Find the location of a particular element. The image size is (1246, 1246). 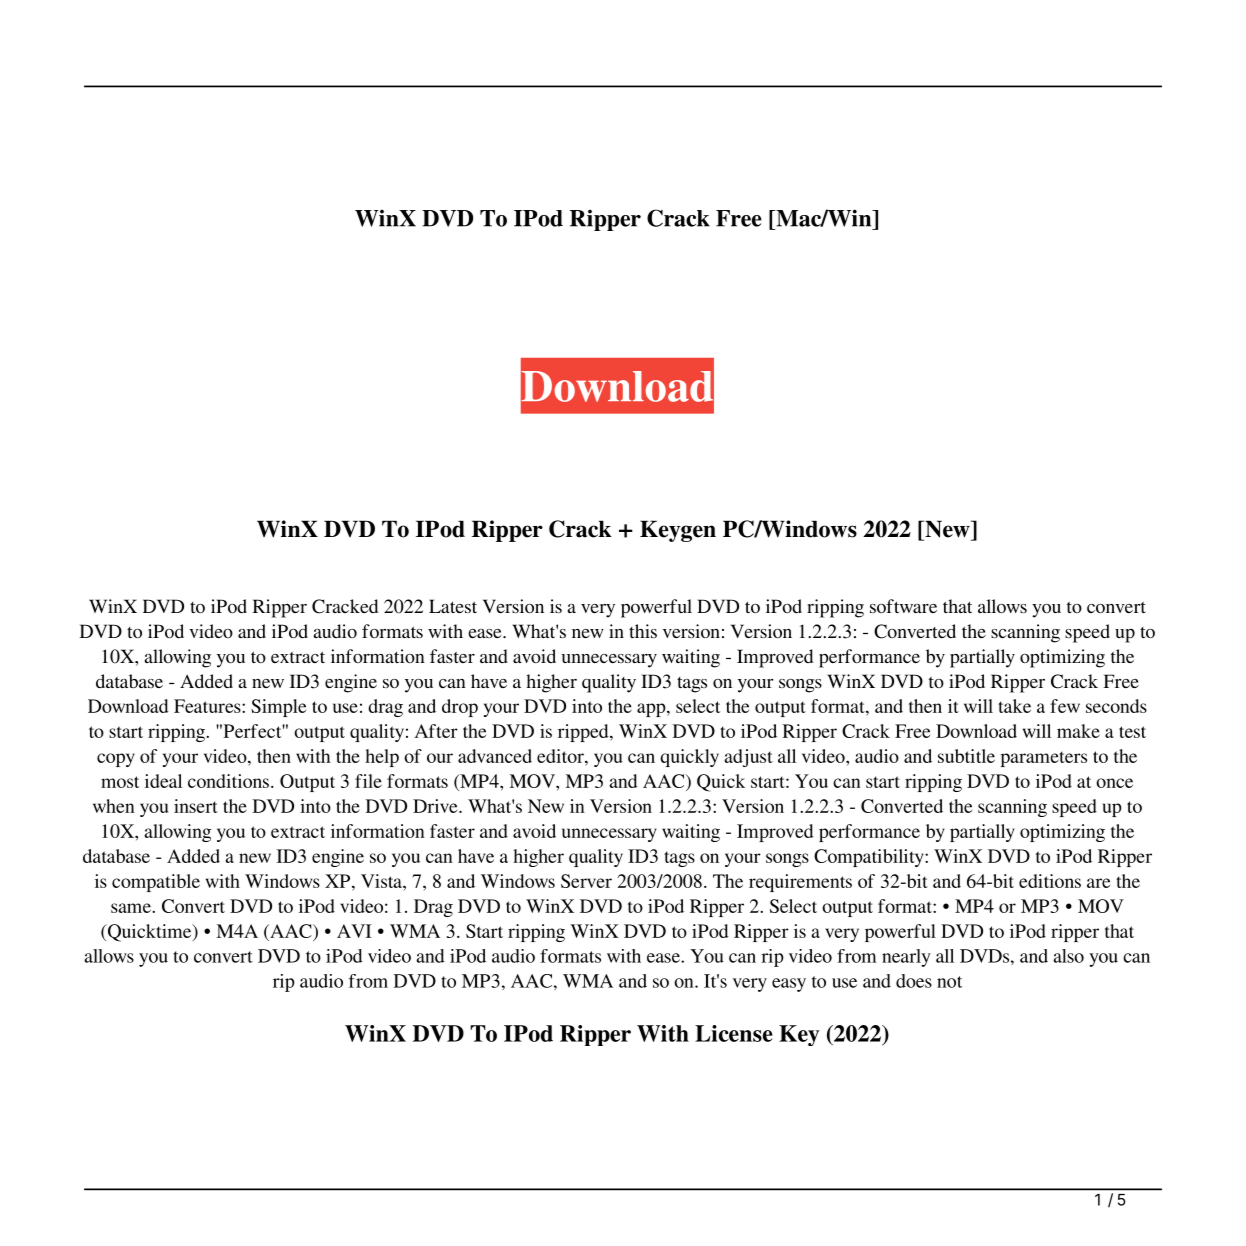

Keygen is located at coordinates (678, 531).
